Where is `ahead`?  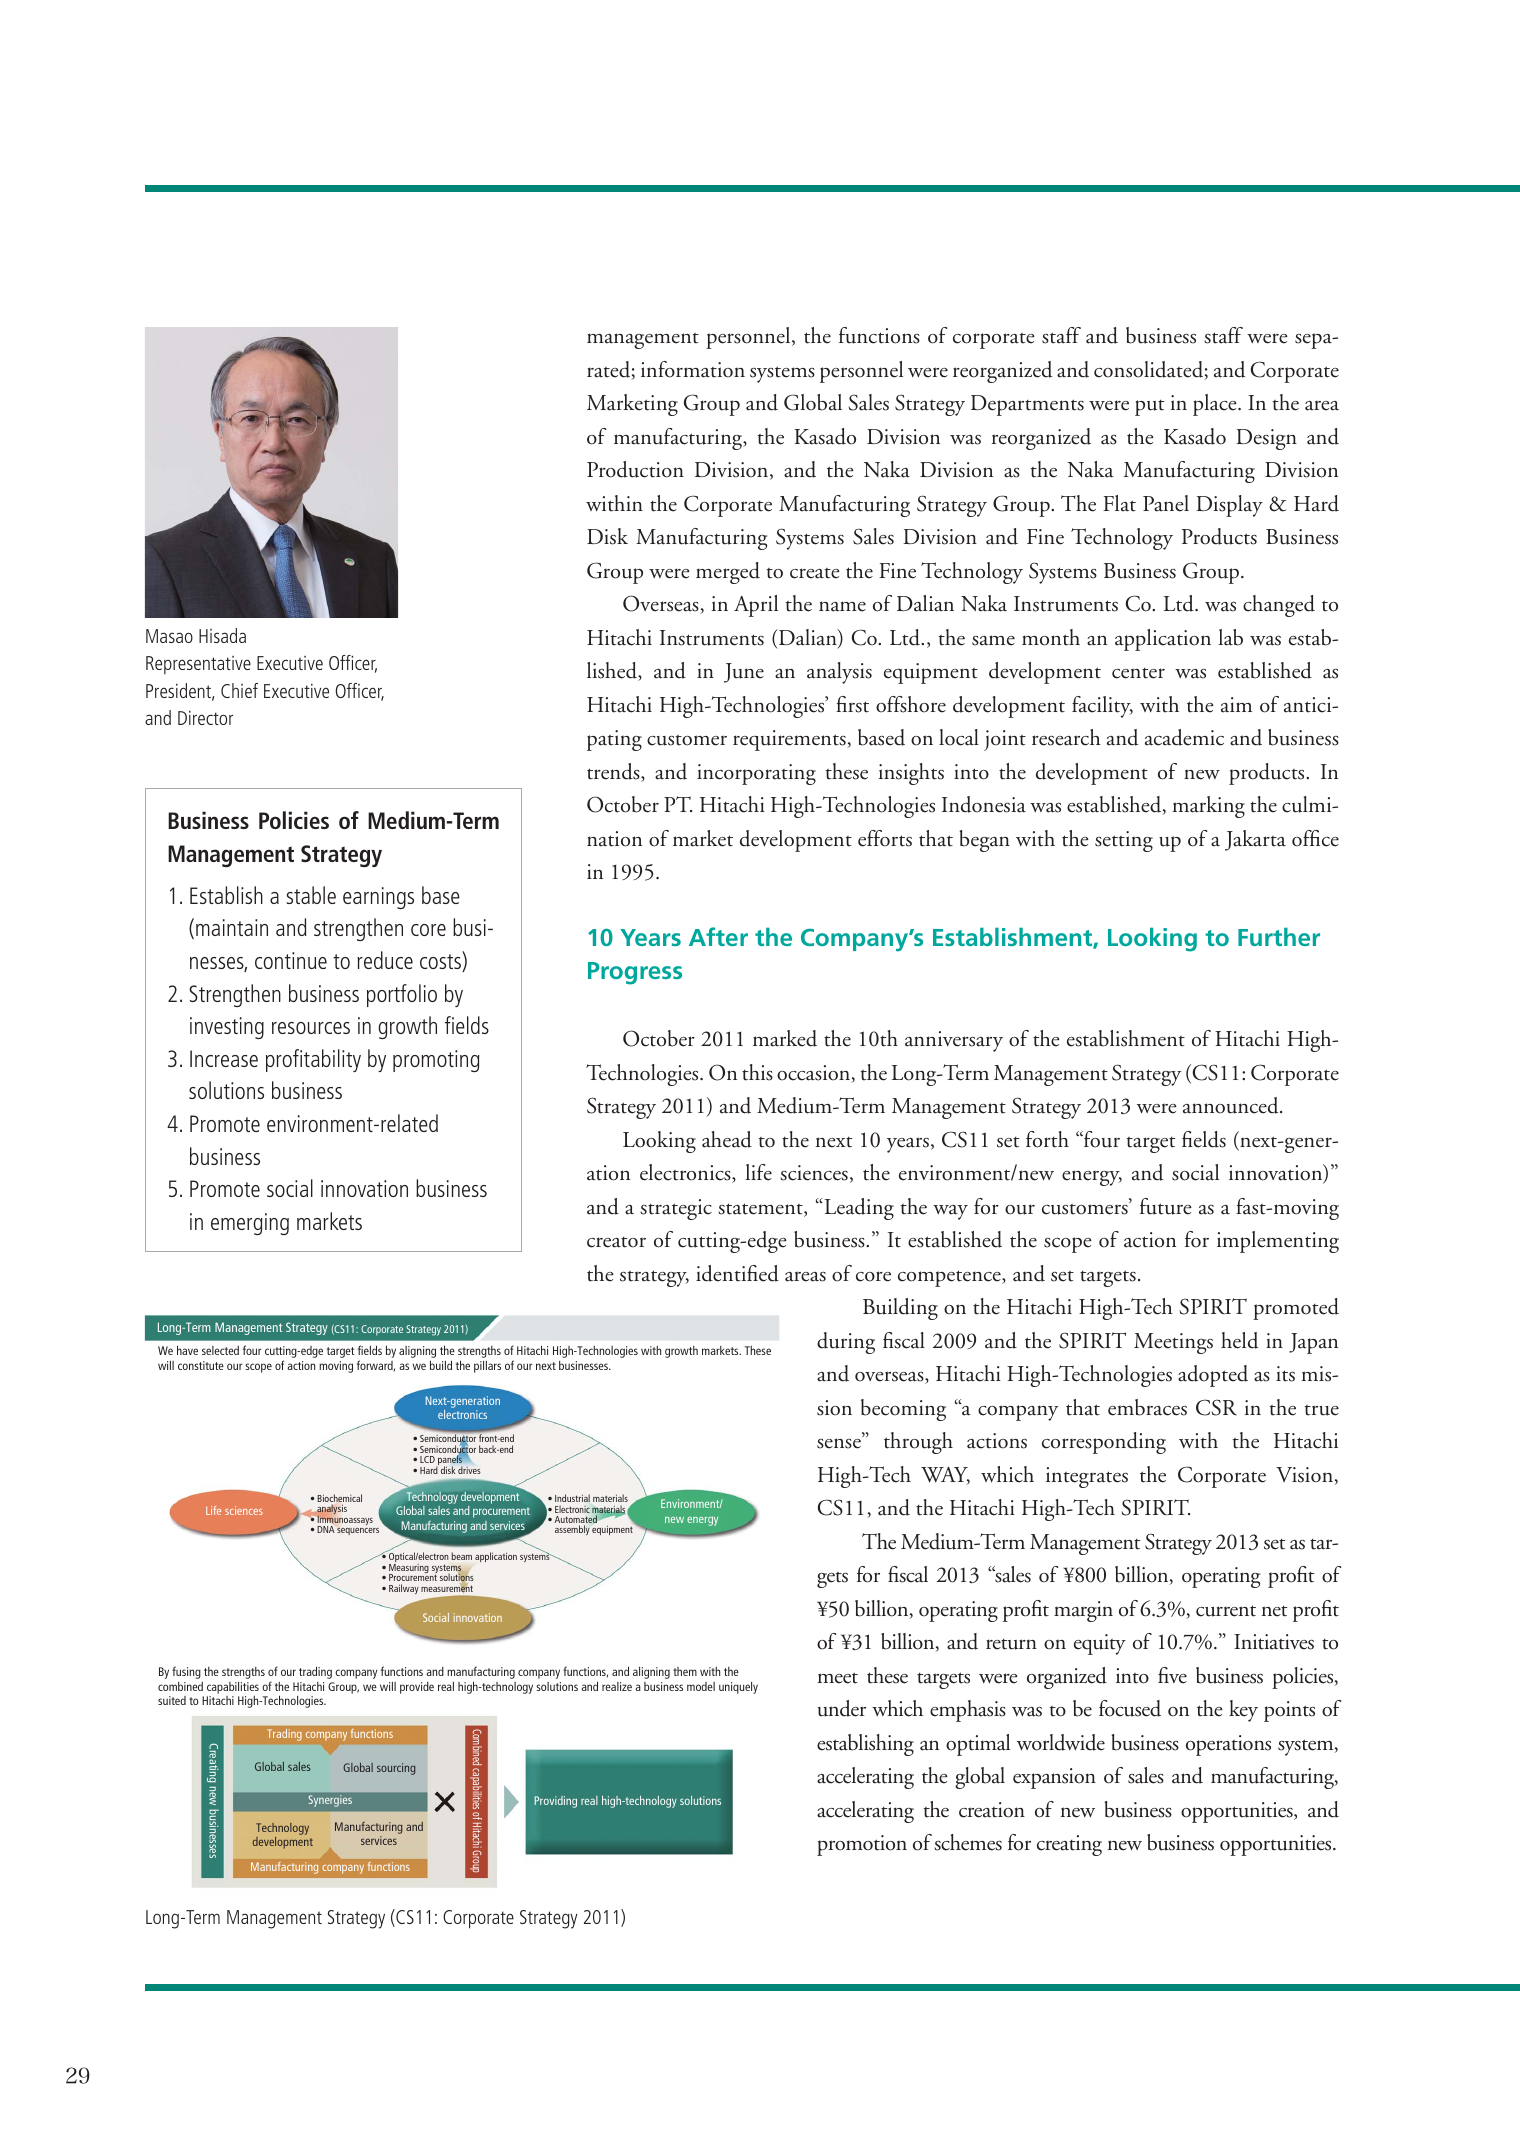 ahead is located at coordinates (727, 1139).
